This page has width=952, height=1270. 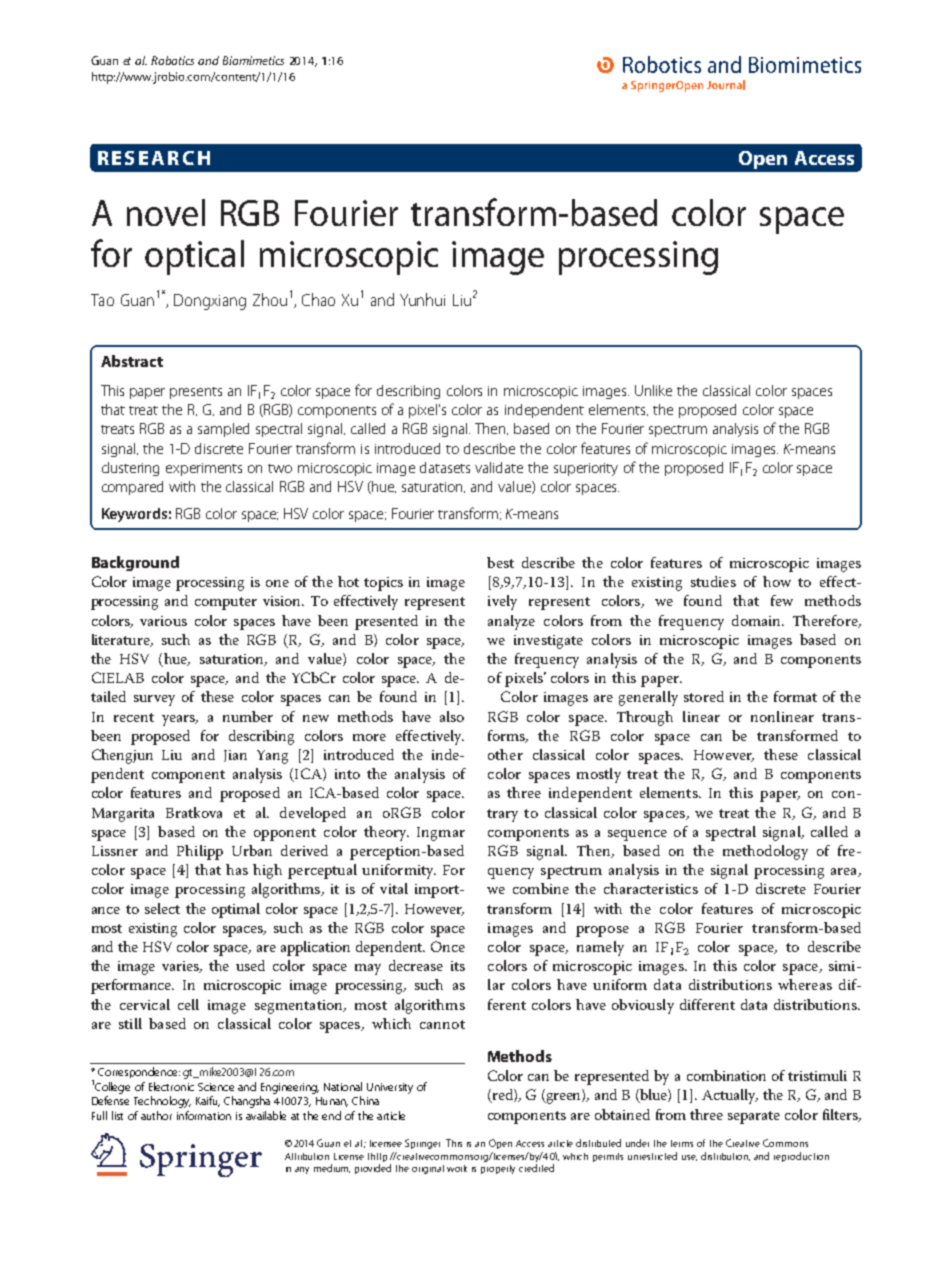 I want to click on Unlike, so click(x=653, y=390).
